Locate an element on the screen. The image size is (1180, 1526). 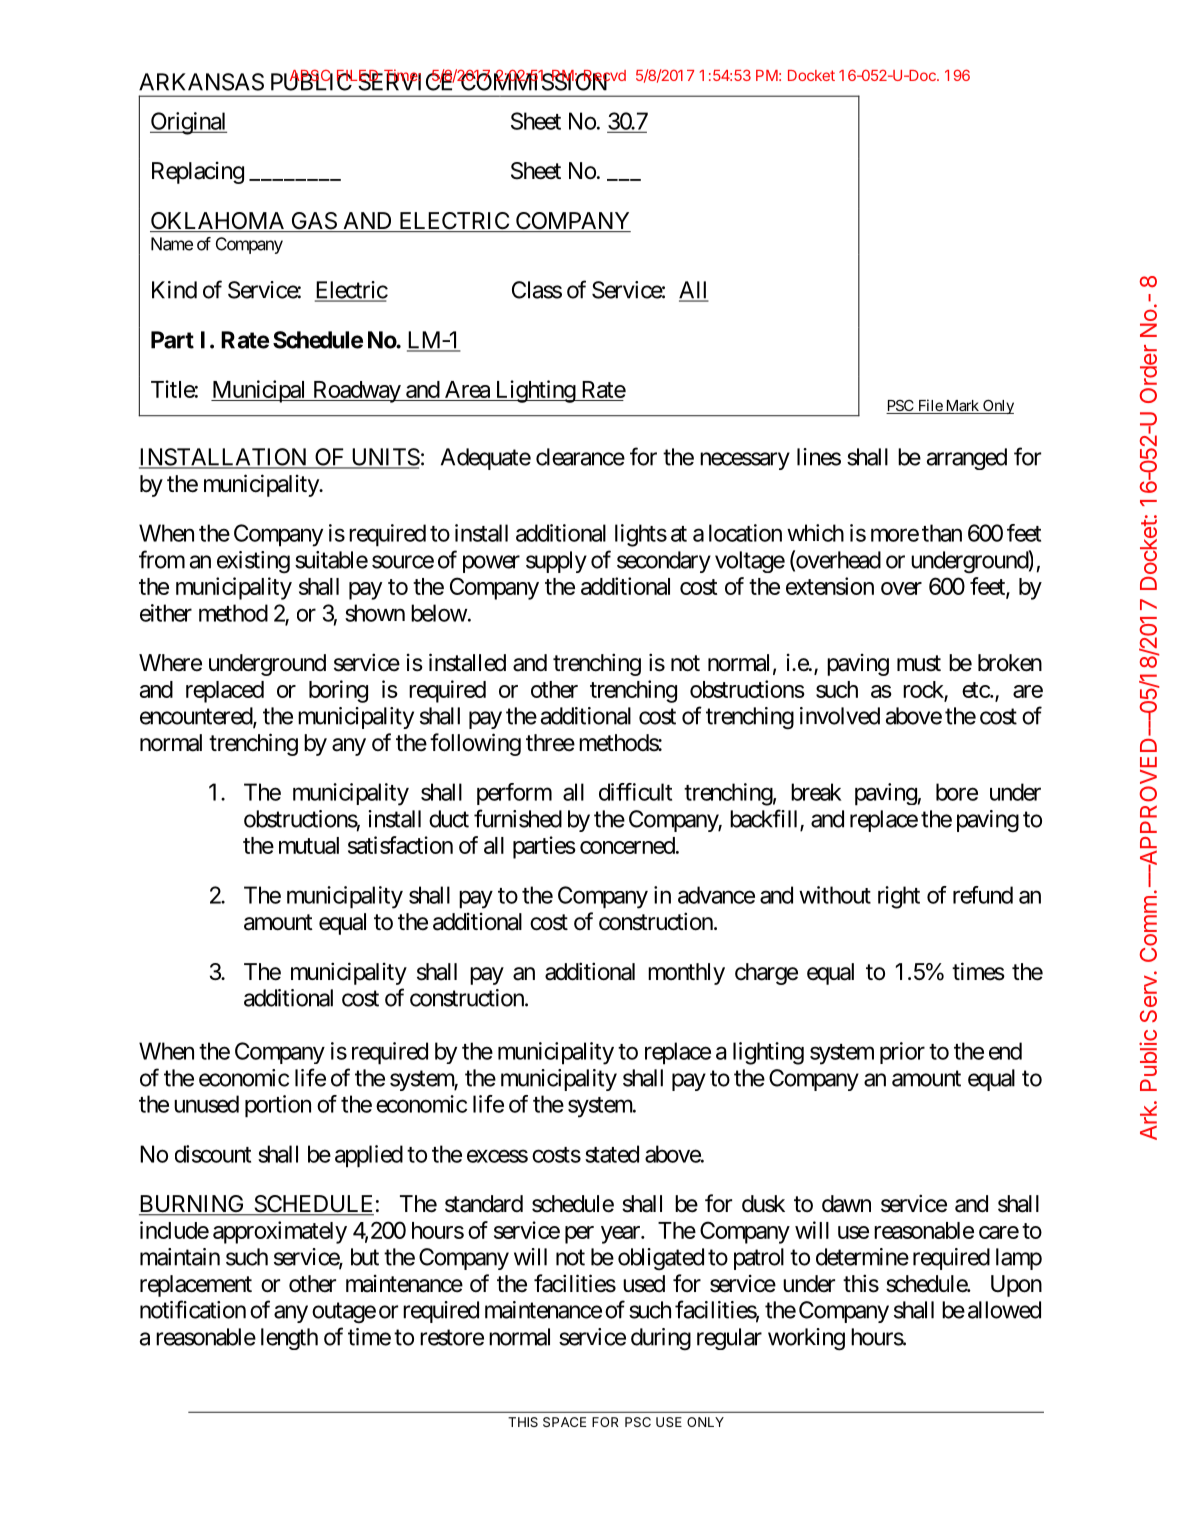
stated is located at coordinates (612, 1154).
